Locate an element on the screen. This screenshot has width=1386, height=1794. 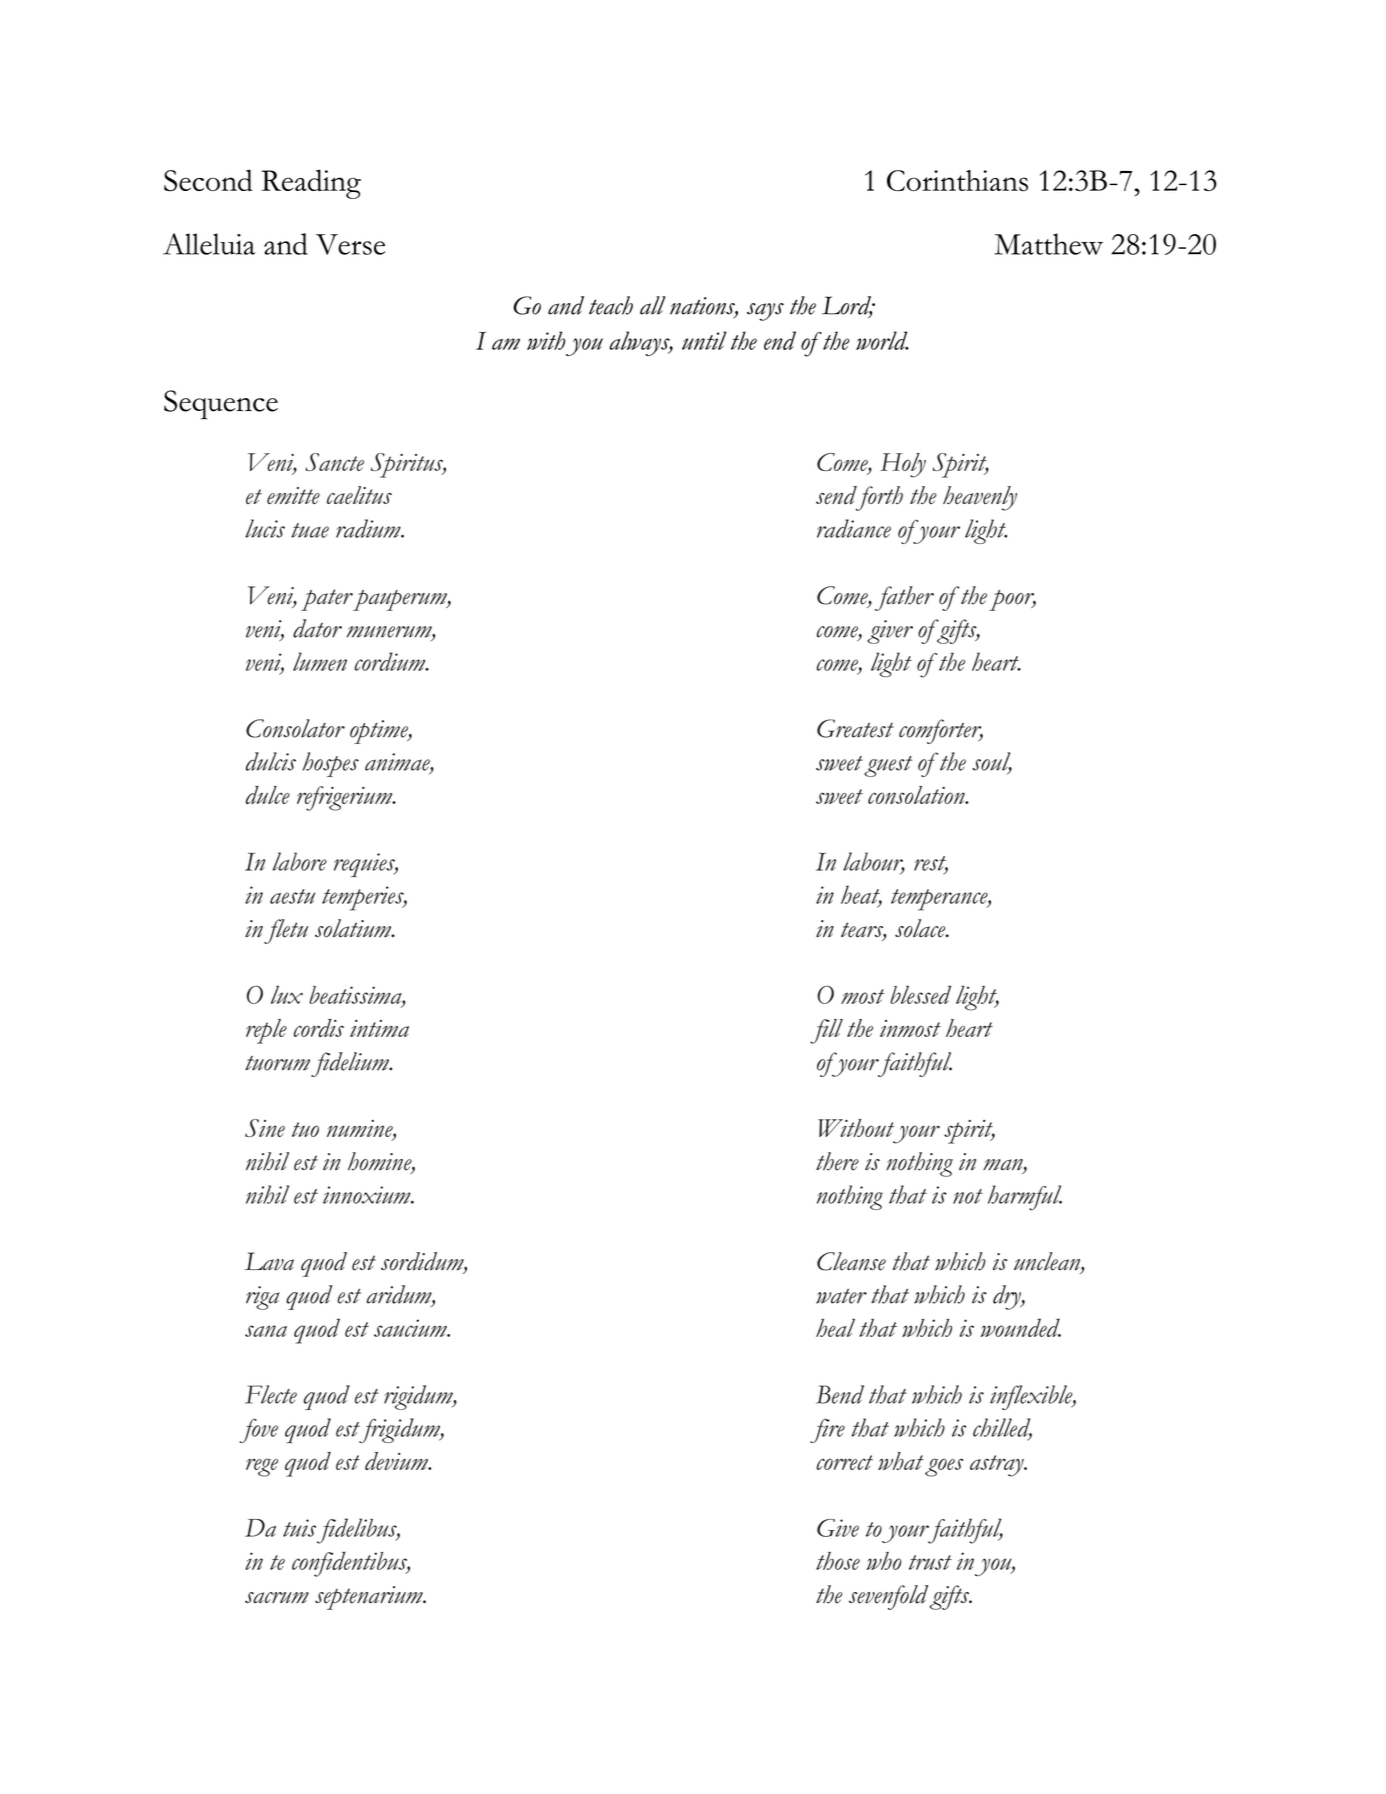
teach is located at coordinates (611, 305).
